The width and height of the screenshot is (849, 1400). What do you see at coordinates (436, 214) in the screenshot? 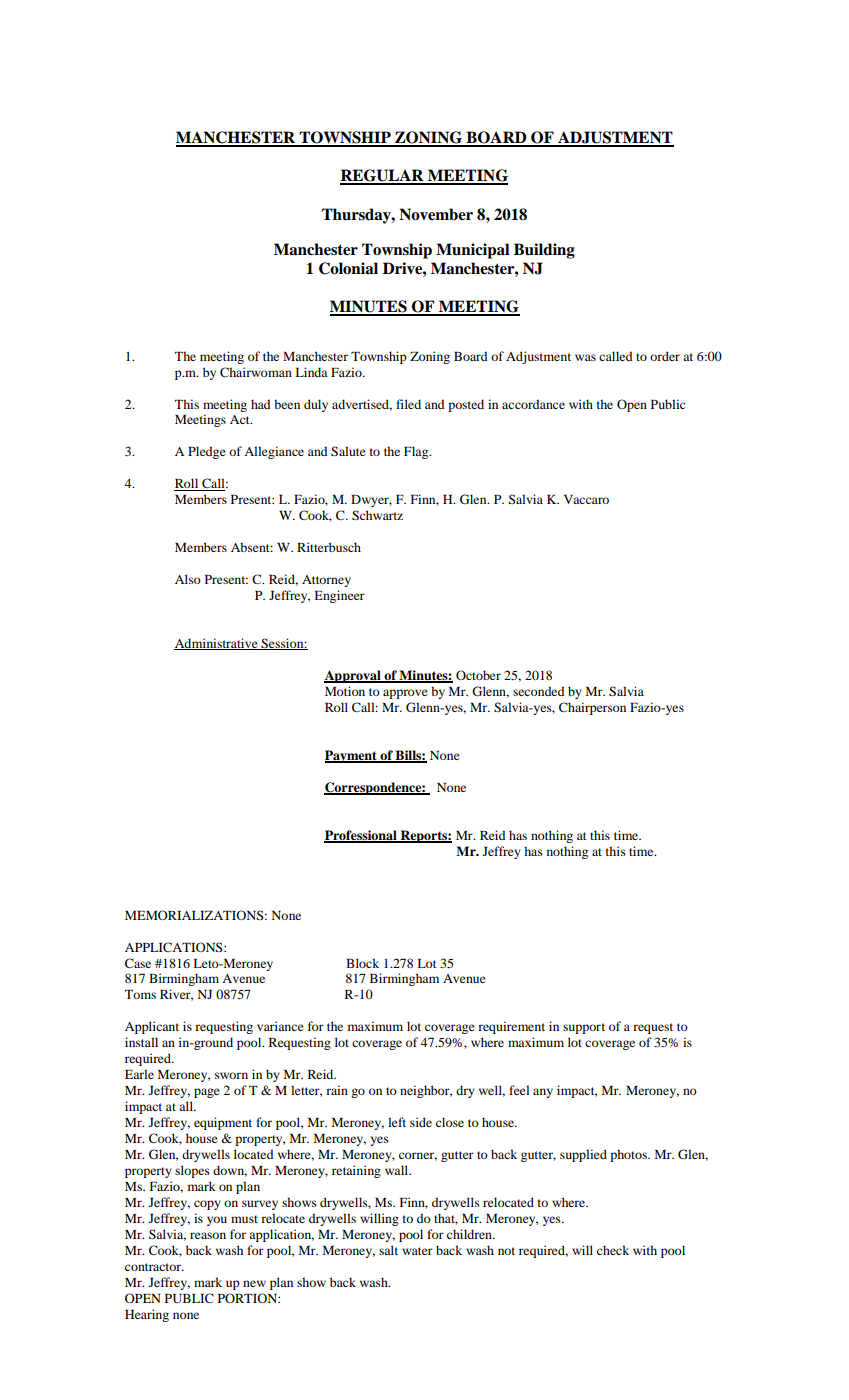
I see `November` at bounding box center [436, 214].
